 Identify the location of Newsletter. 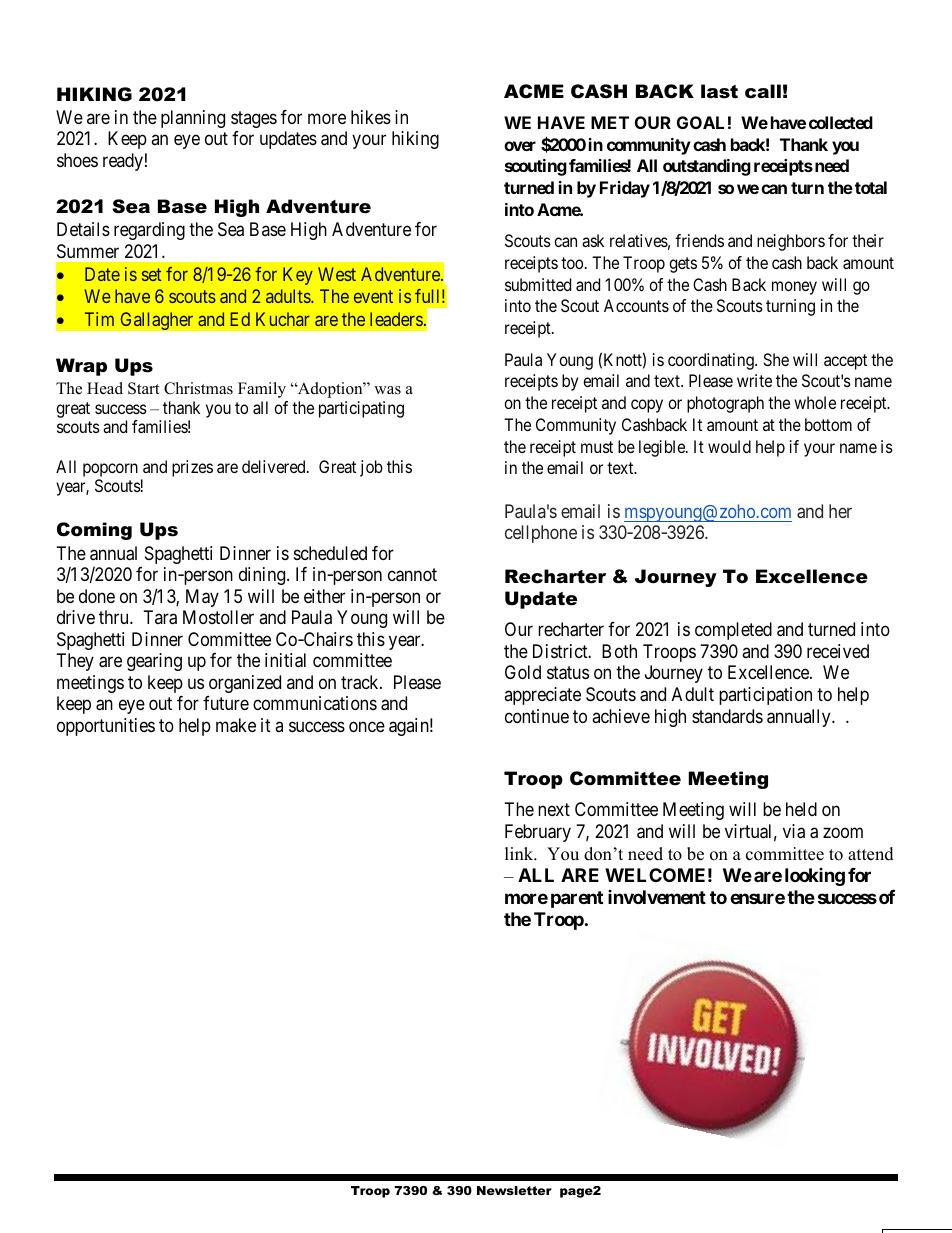
(514, 1190).
